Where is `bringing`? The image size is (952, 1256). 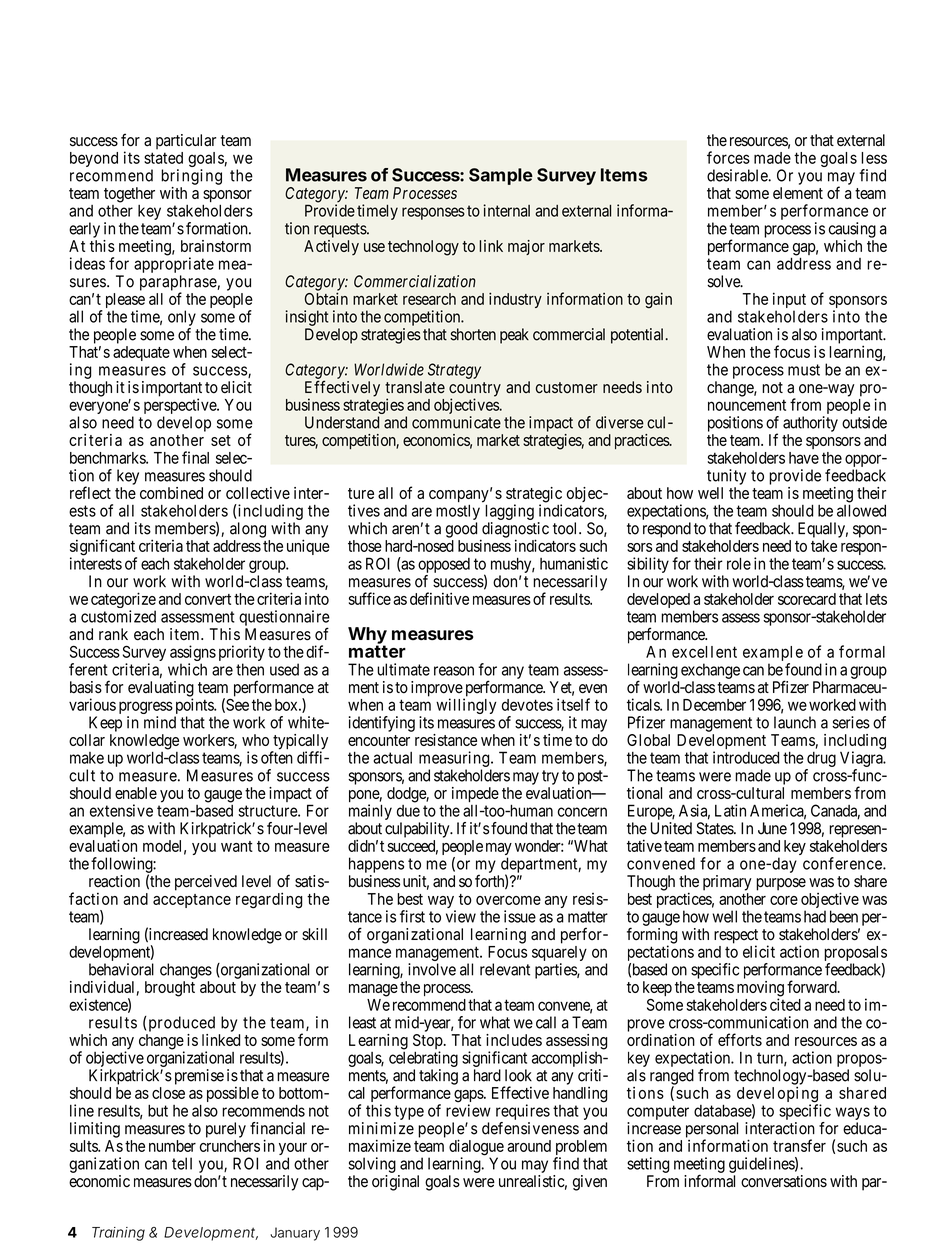 bringing is located at coordinates (191, 177).
